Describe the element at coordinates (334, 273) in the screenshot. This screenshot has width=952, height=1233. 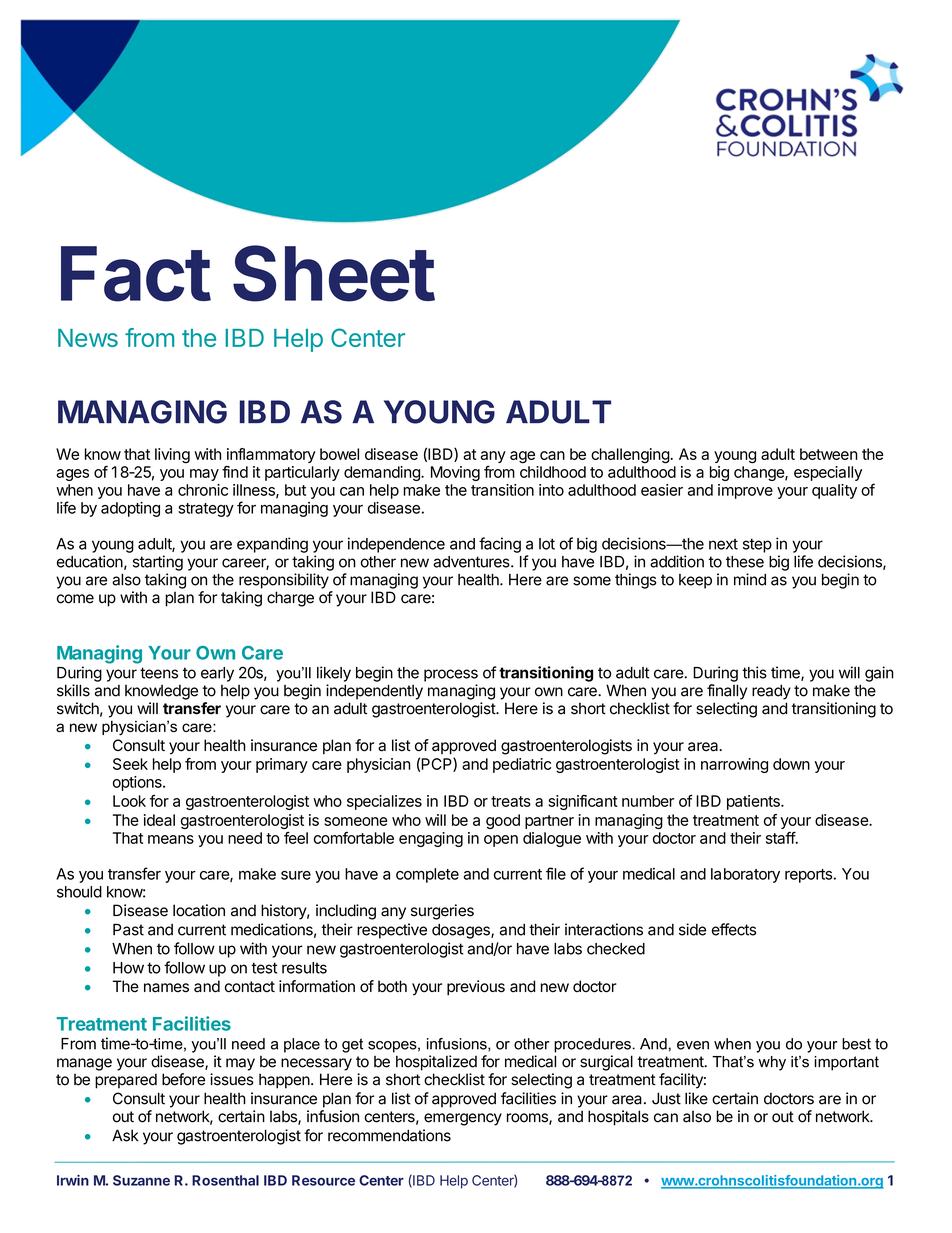
I see `Sheet` at that location.
